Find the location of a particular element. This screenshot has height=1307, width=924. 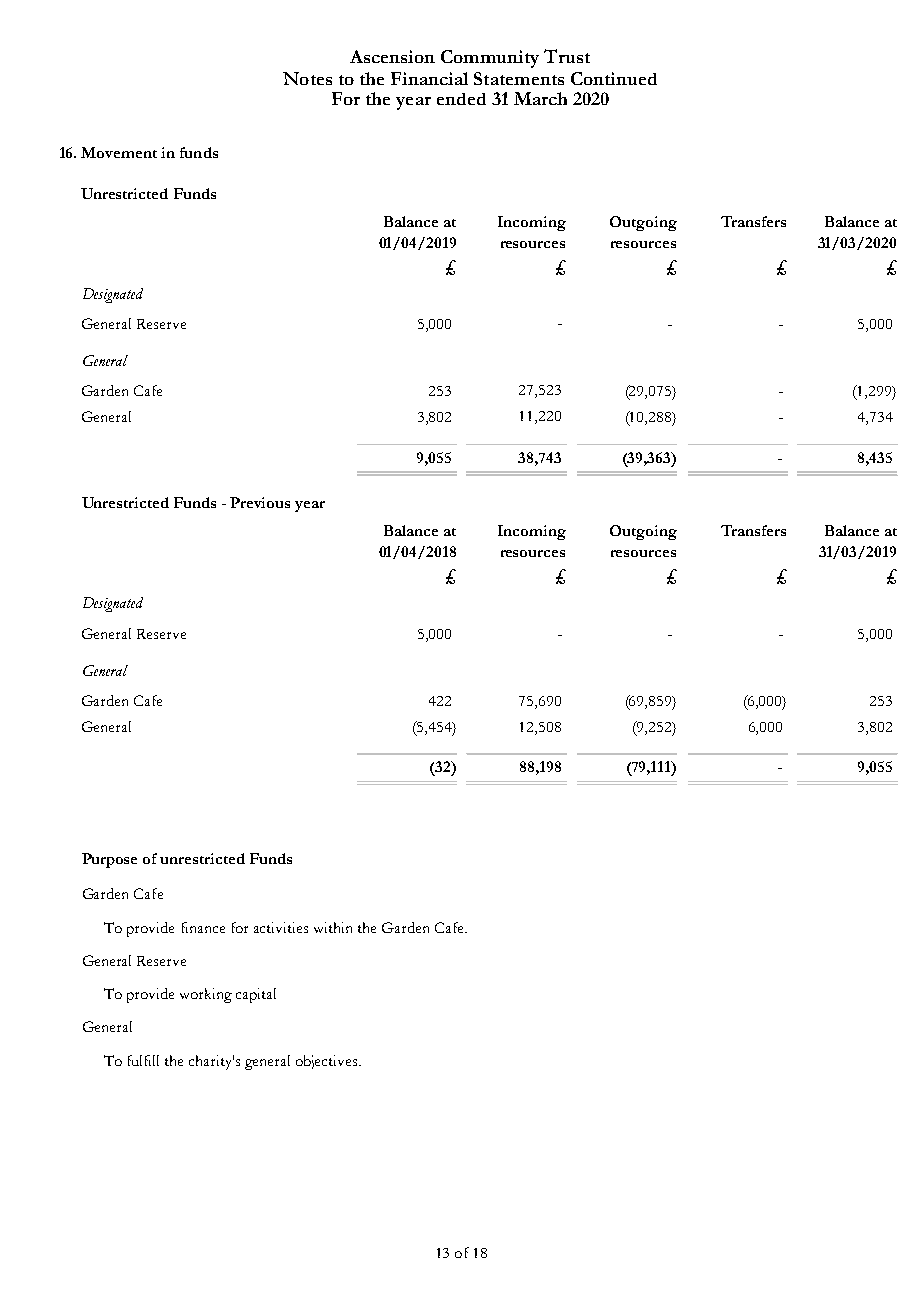

Movement is located at coordinates (119, 152).
